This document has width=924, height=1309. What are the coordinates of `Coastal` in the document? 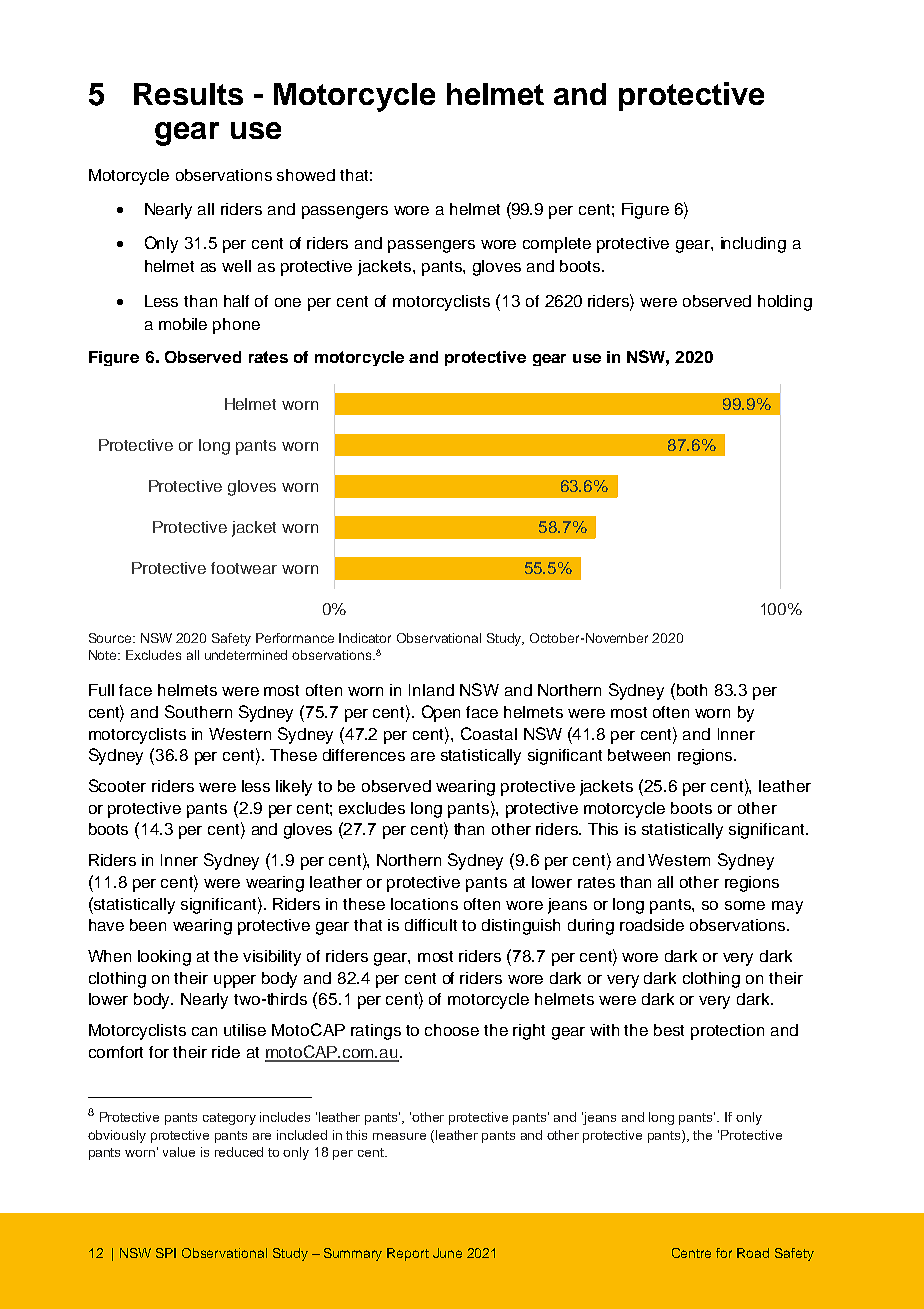 It's located at (489, 733).
